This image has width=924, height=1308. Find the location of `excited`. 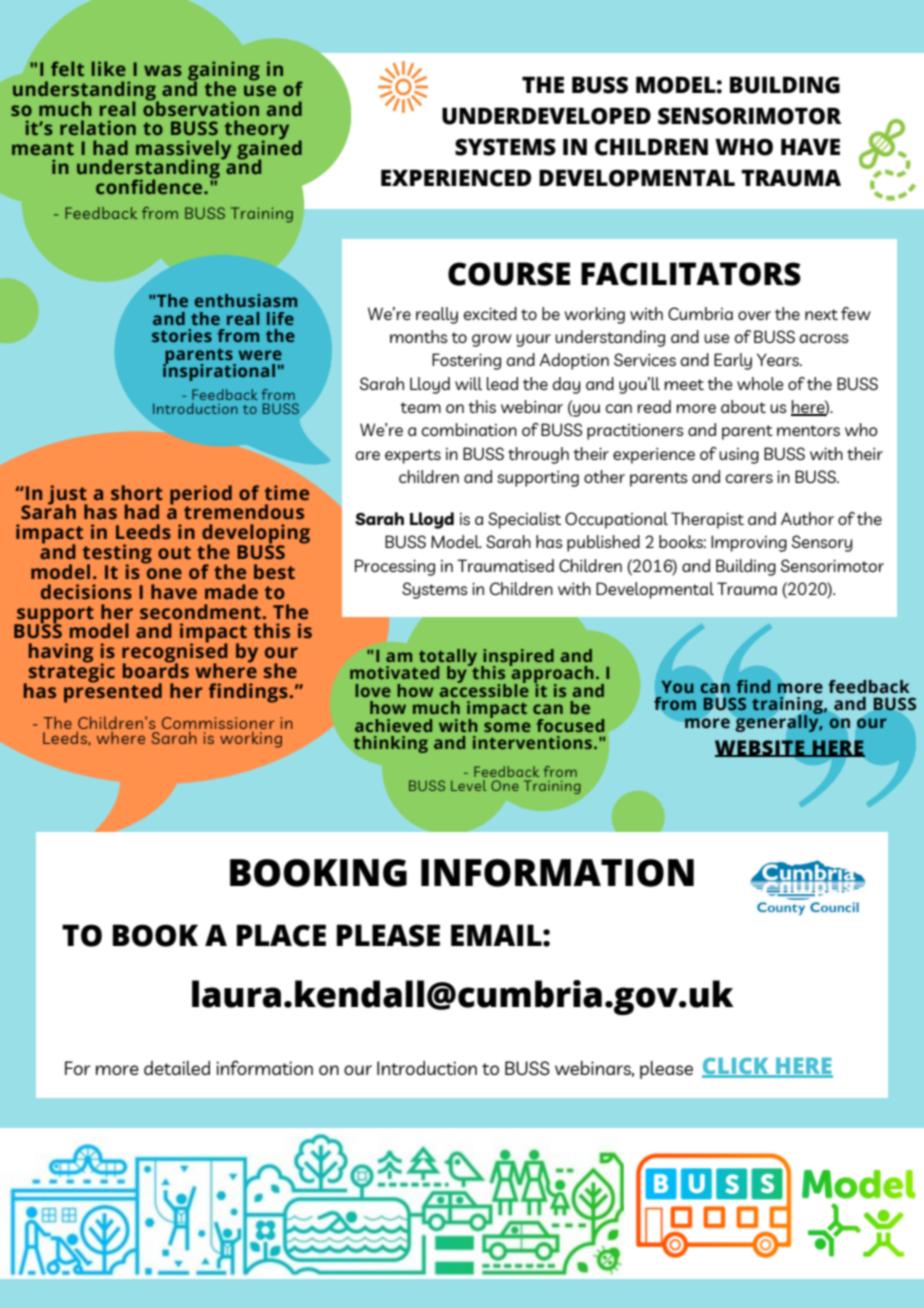

excited is located at coordinates (490, 313).
